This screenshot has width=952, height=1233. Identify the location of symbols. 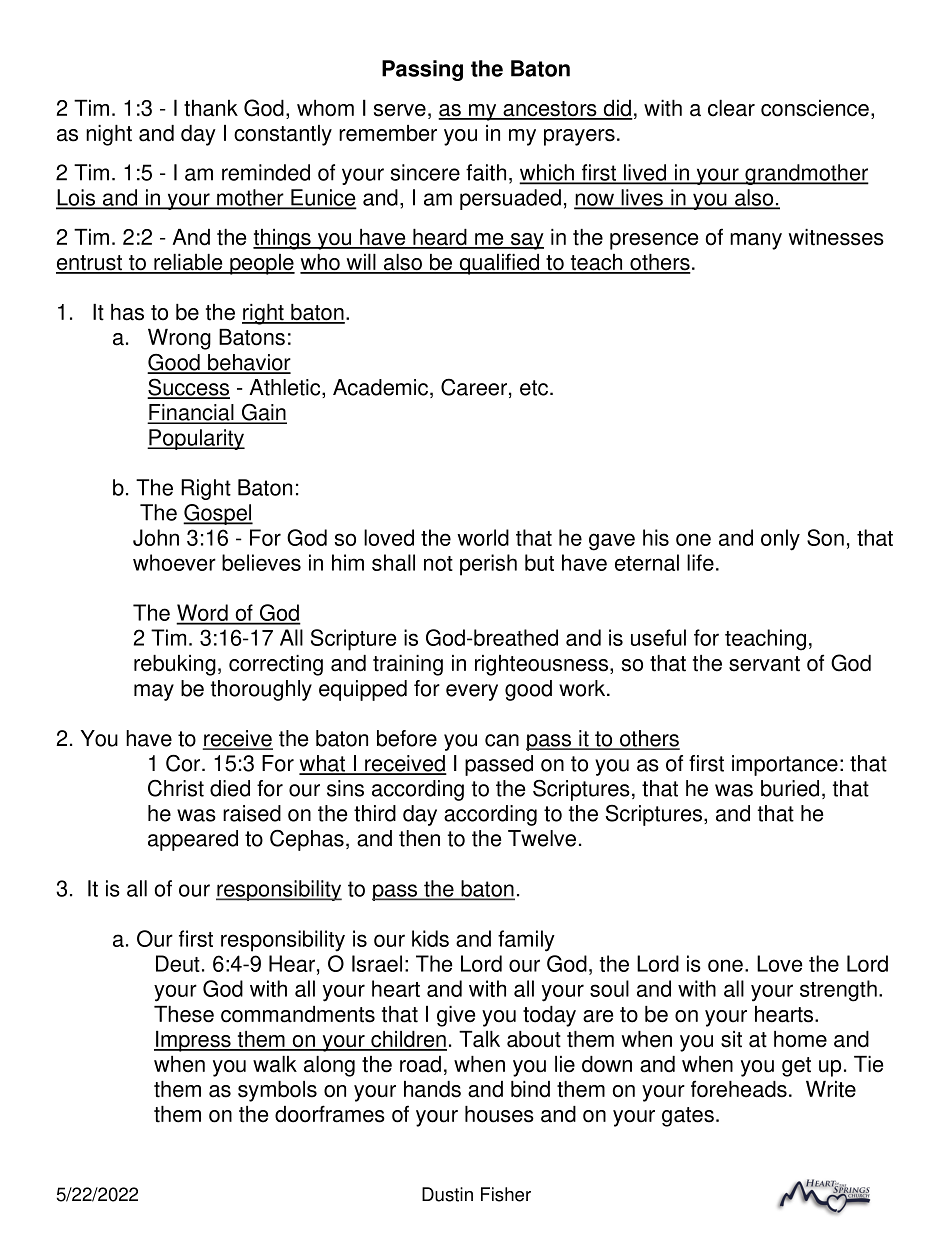
(277, 1091).
